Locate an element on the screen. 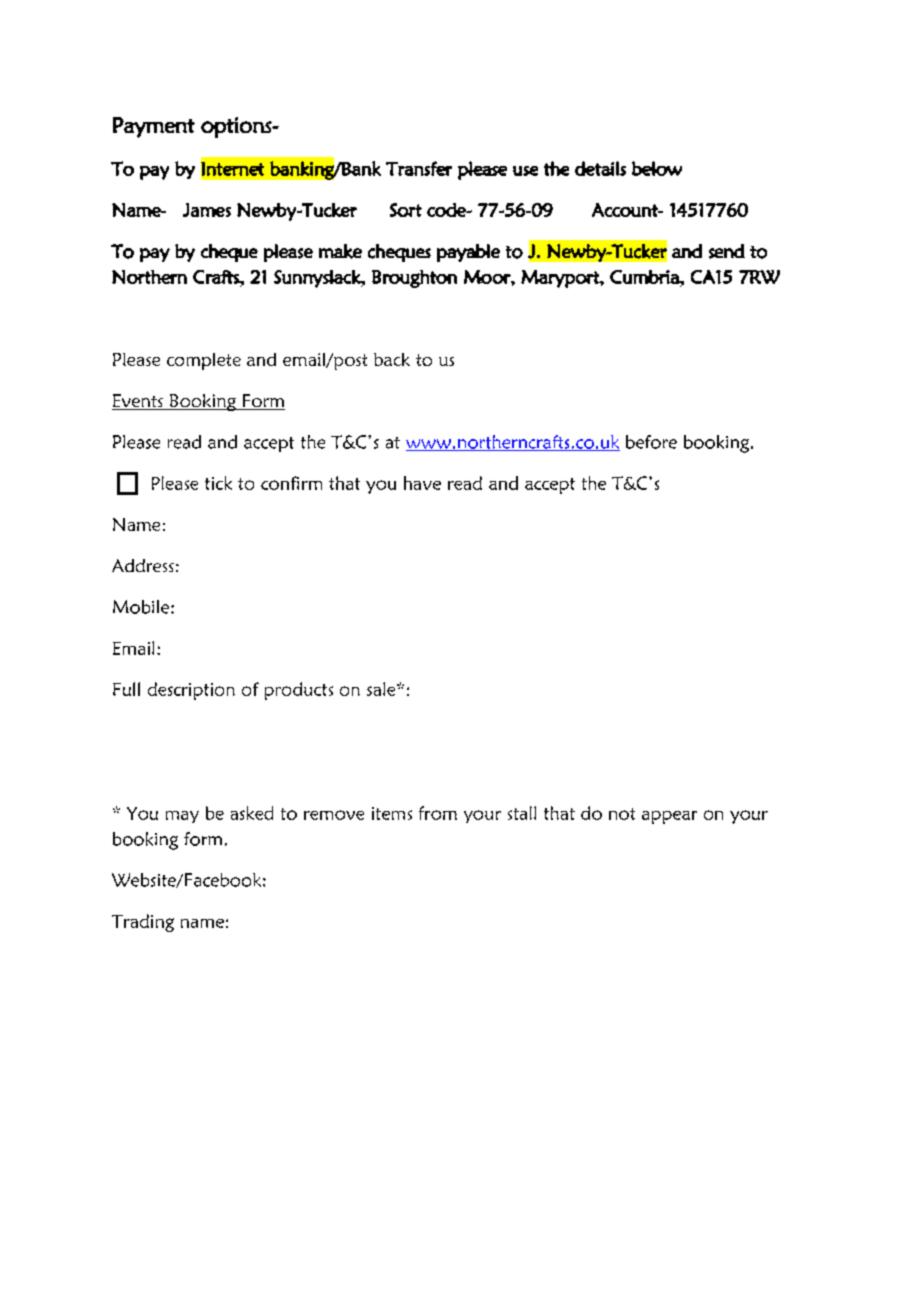 The image size is (924, 1308). Trading is located at coordinates (143, 923).
